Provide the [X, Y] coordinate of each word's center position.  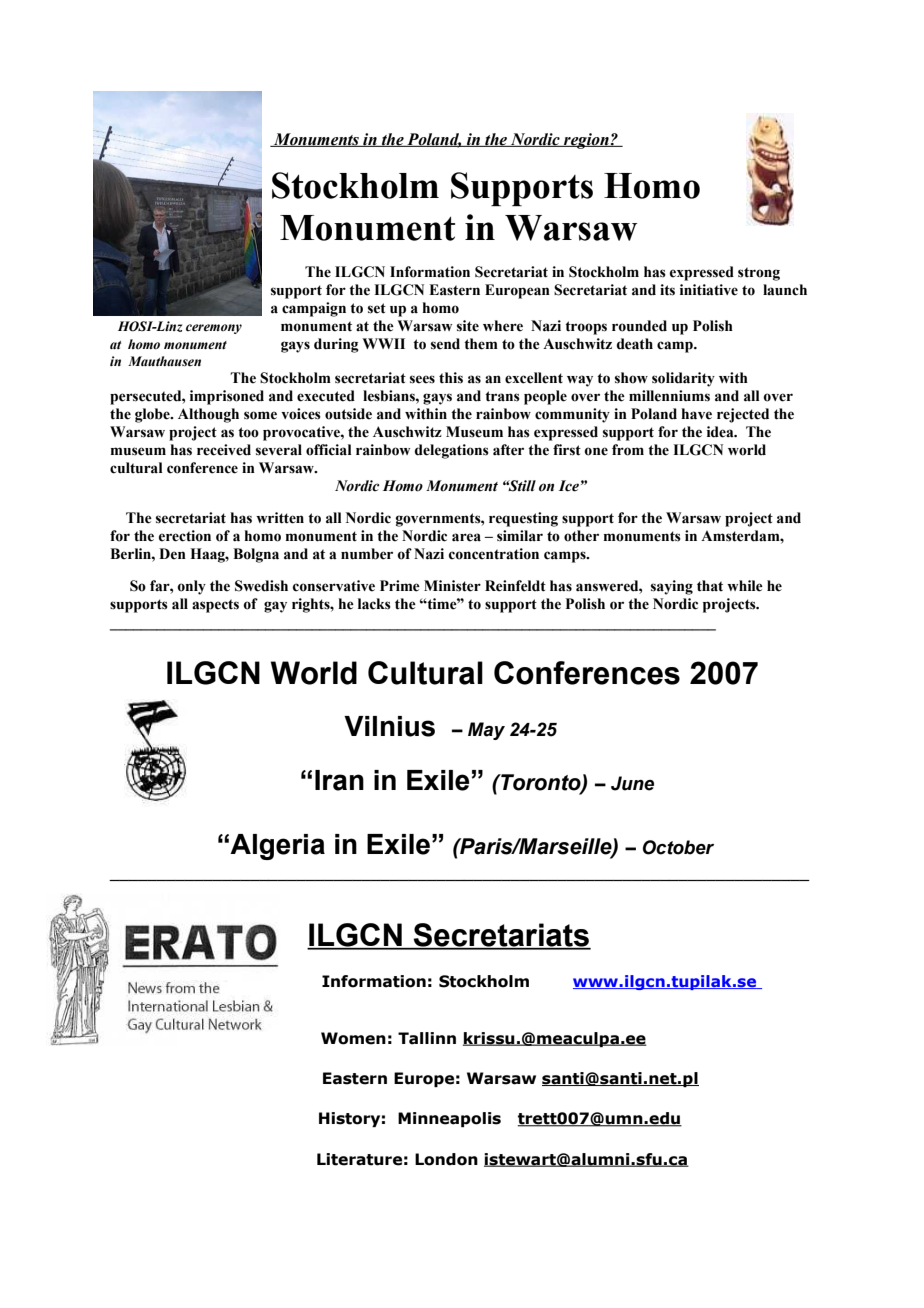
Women [353, 1038]
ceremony [214, 329]
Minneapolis [449, 1119]
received [224, 450]
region [586, 141]
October [678, 847]
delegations [452, 451]
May [486, 731]
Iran [339, 780]
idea [721, 432]
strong [759, 274]
